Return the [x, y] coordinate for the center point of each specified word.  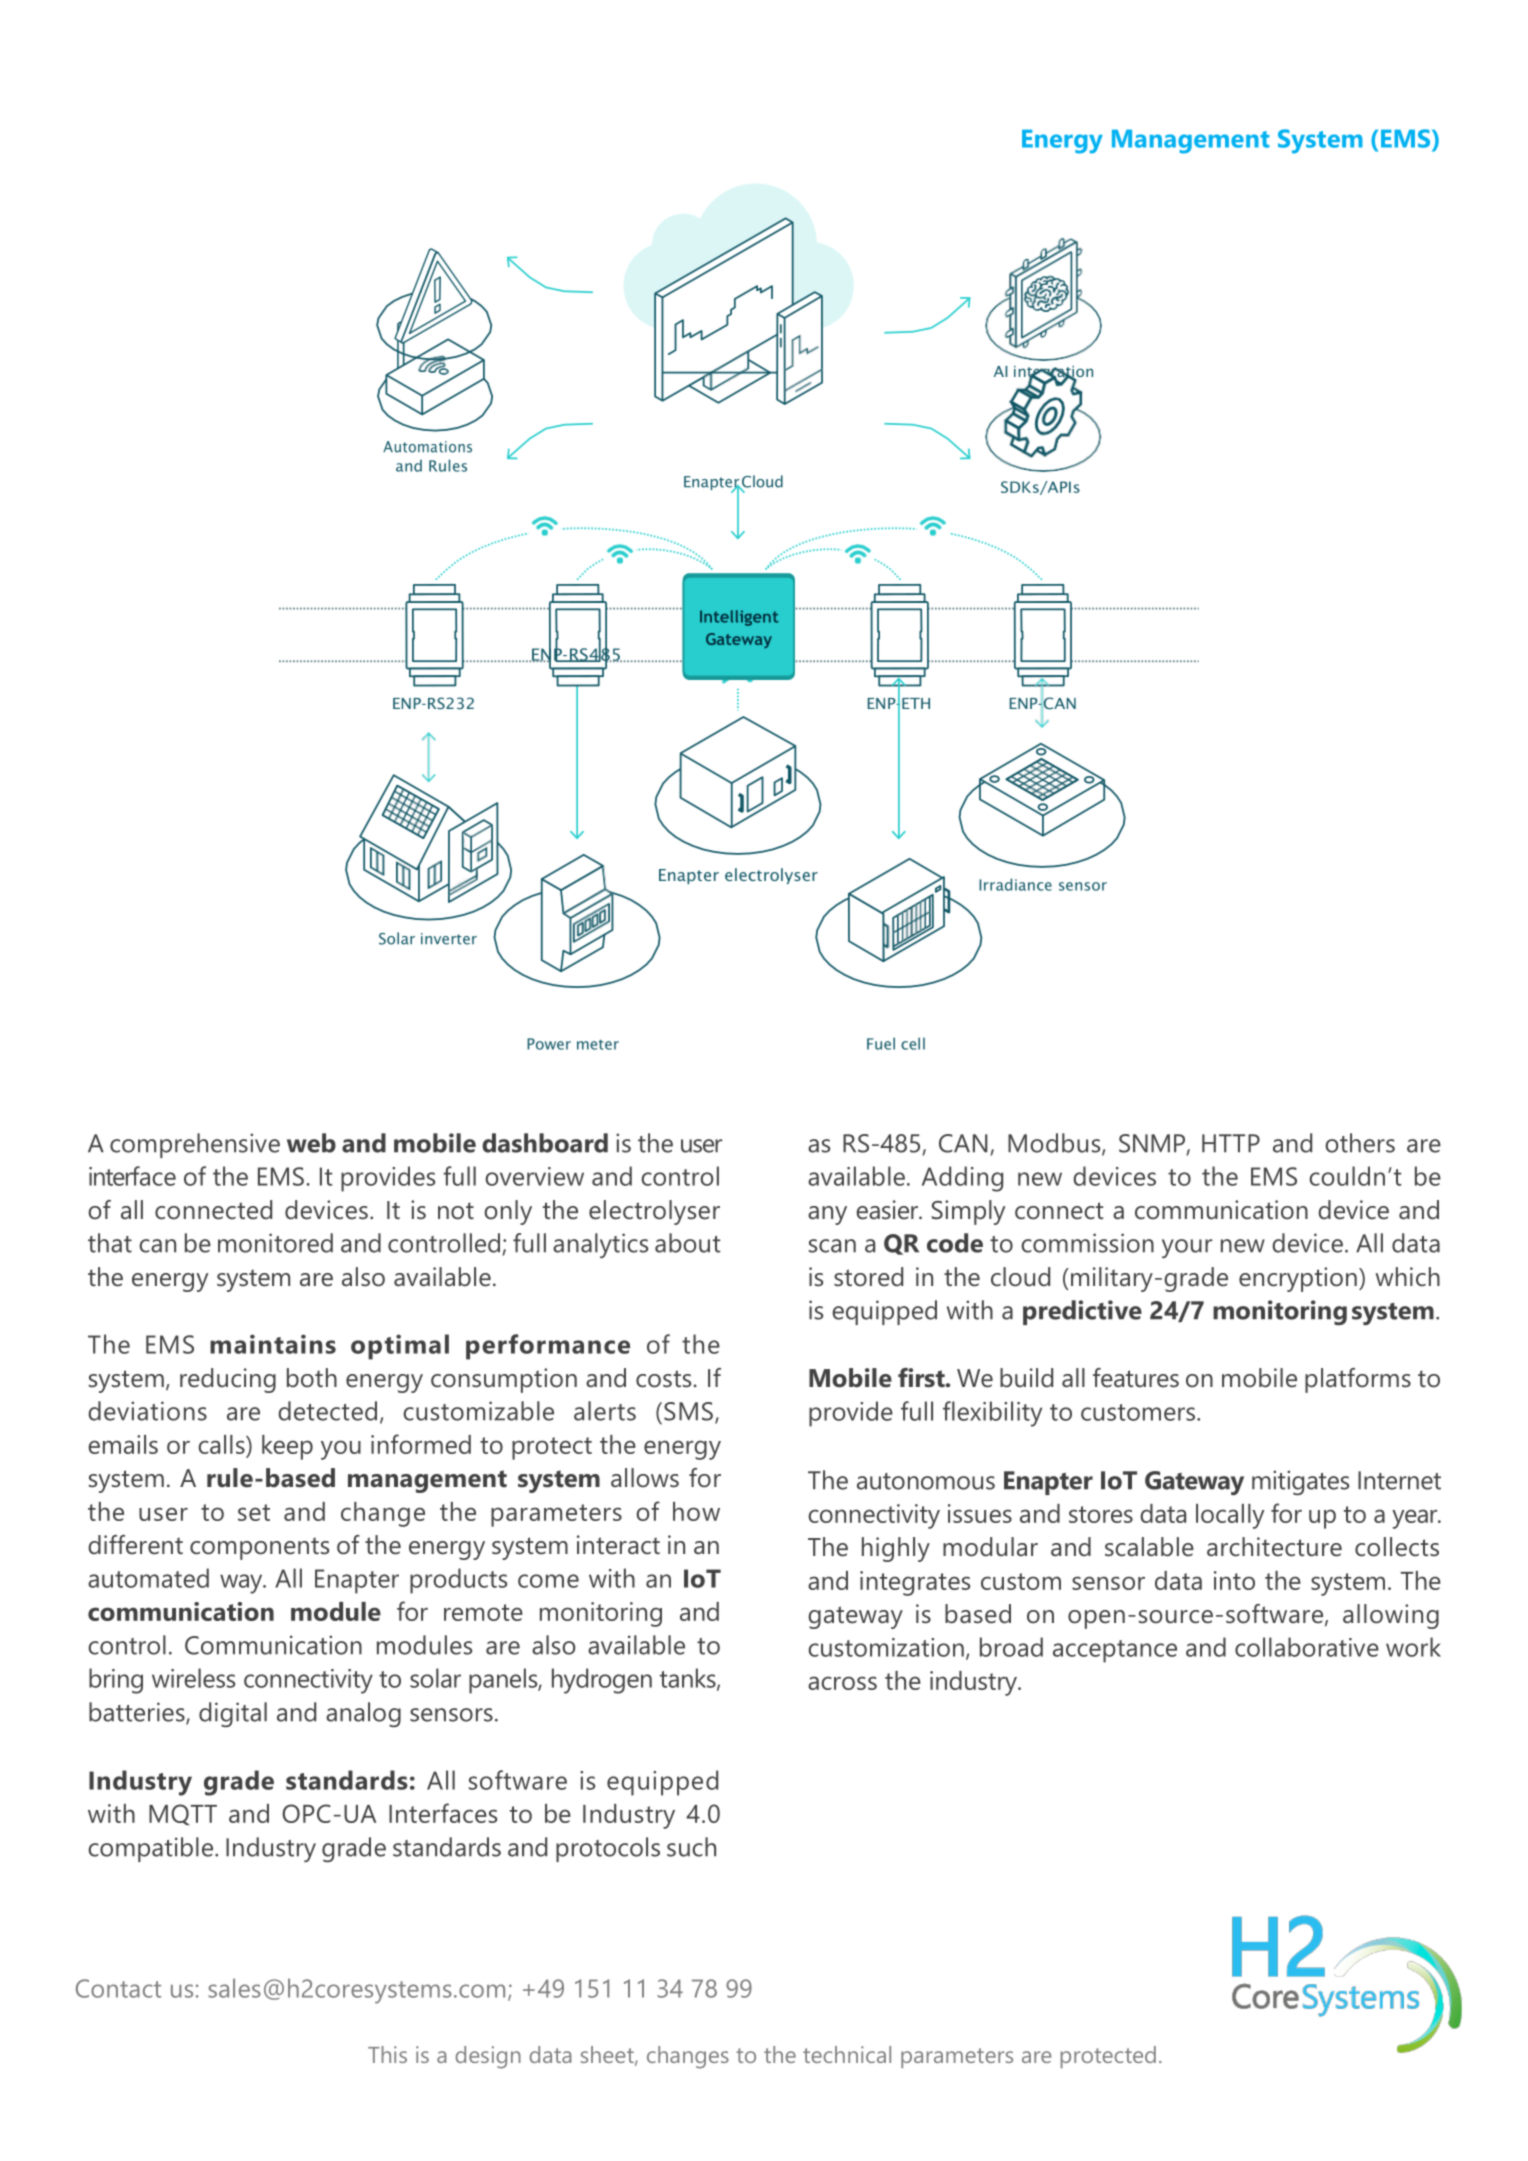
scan [832, 1246]
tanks [689, 1679]
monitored [275, 1243]
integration [1053, 374]
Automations [427, 447]
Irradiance [1015, 884]
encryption [1298, 1279]
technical [847, 2054]
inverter [449, 939]
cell [913, 1043]
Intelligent [739, 618]
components [259, 1549]
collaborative [1307, 1647]
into [1234, 1580]
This [387, 2054]
